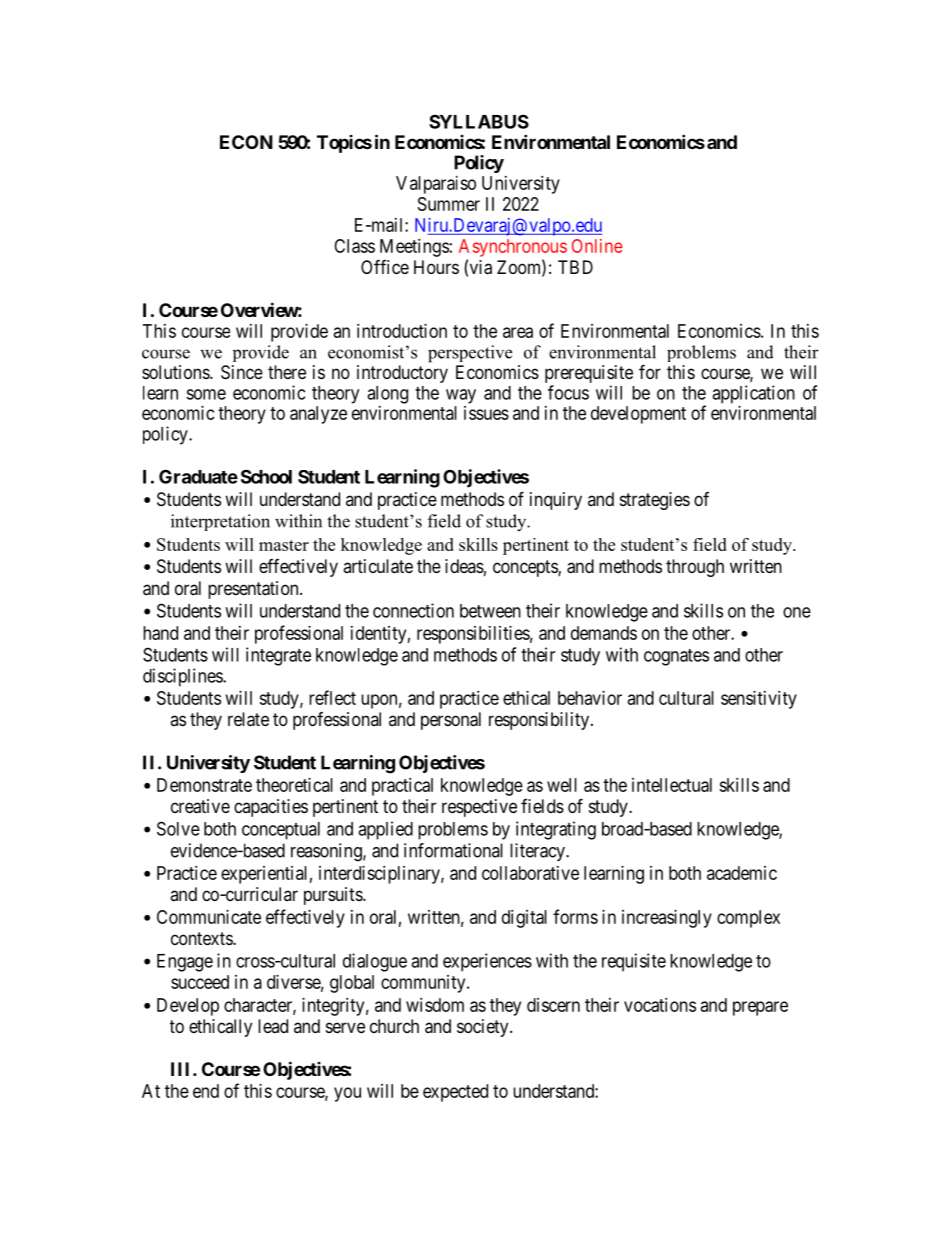 The height and width of the image is (1233, 952). What do you see at coordinates (742, 873) in the image?
I see `academic` at bounding box center [742, 873].
